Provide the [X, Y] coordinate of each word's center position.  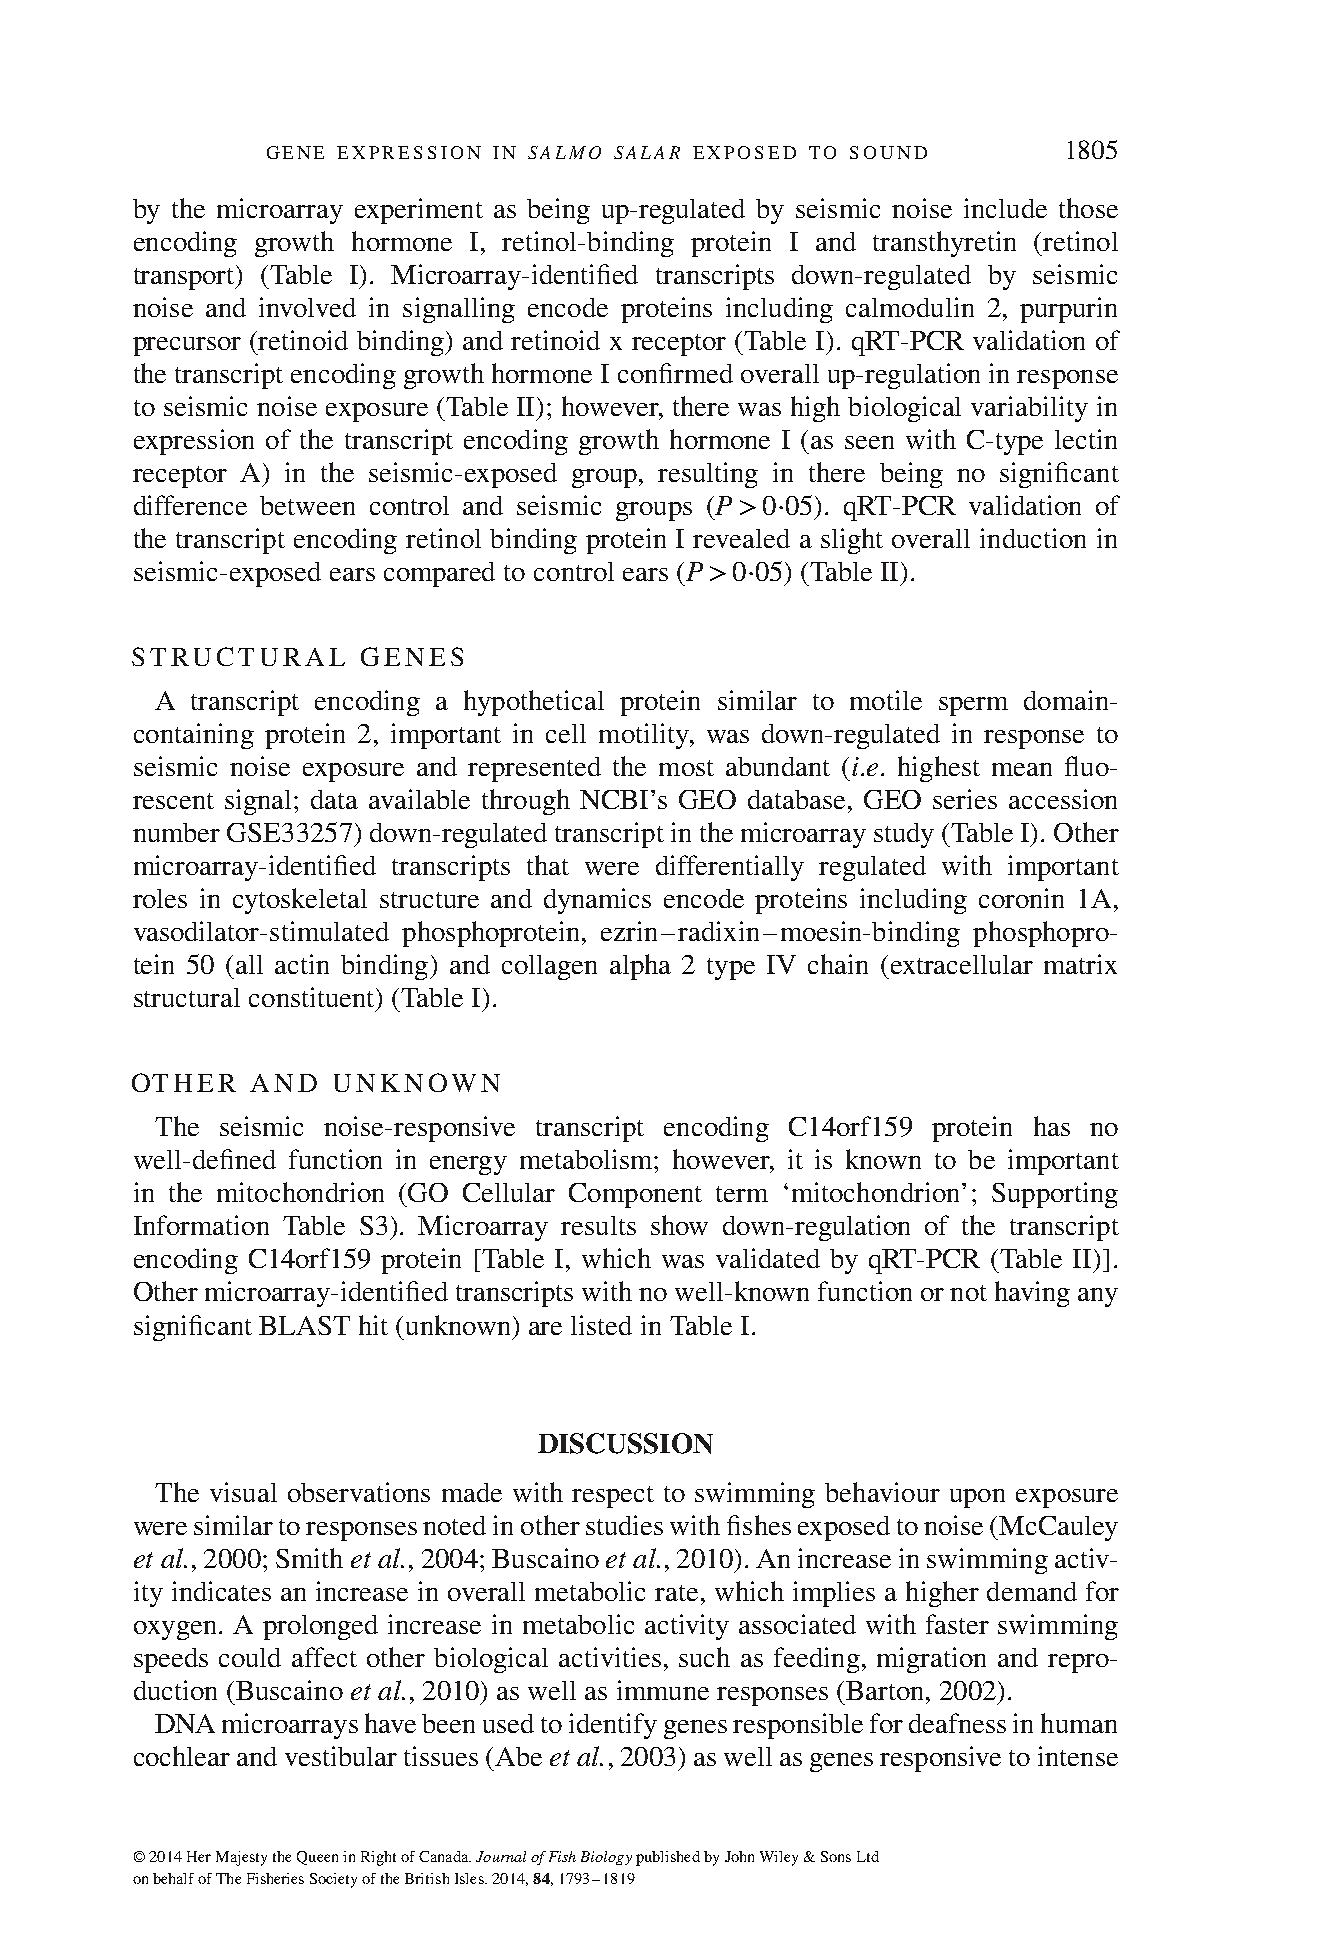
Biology [606, 1858]
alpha [640, 967]
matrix [1080, 964]
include [1005, 208]
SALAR [647, 152]
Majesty [241, 1858]
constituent [313, 997]
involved [307, 307]
